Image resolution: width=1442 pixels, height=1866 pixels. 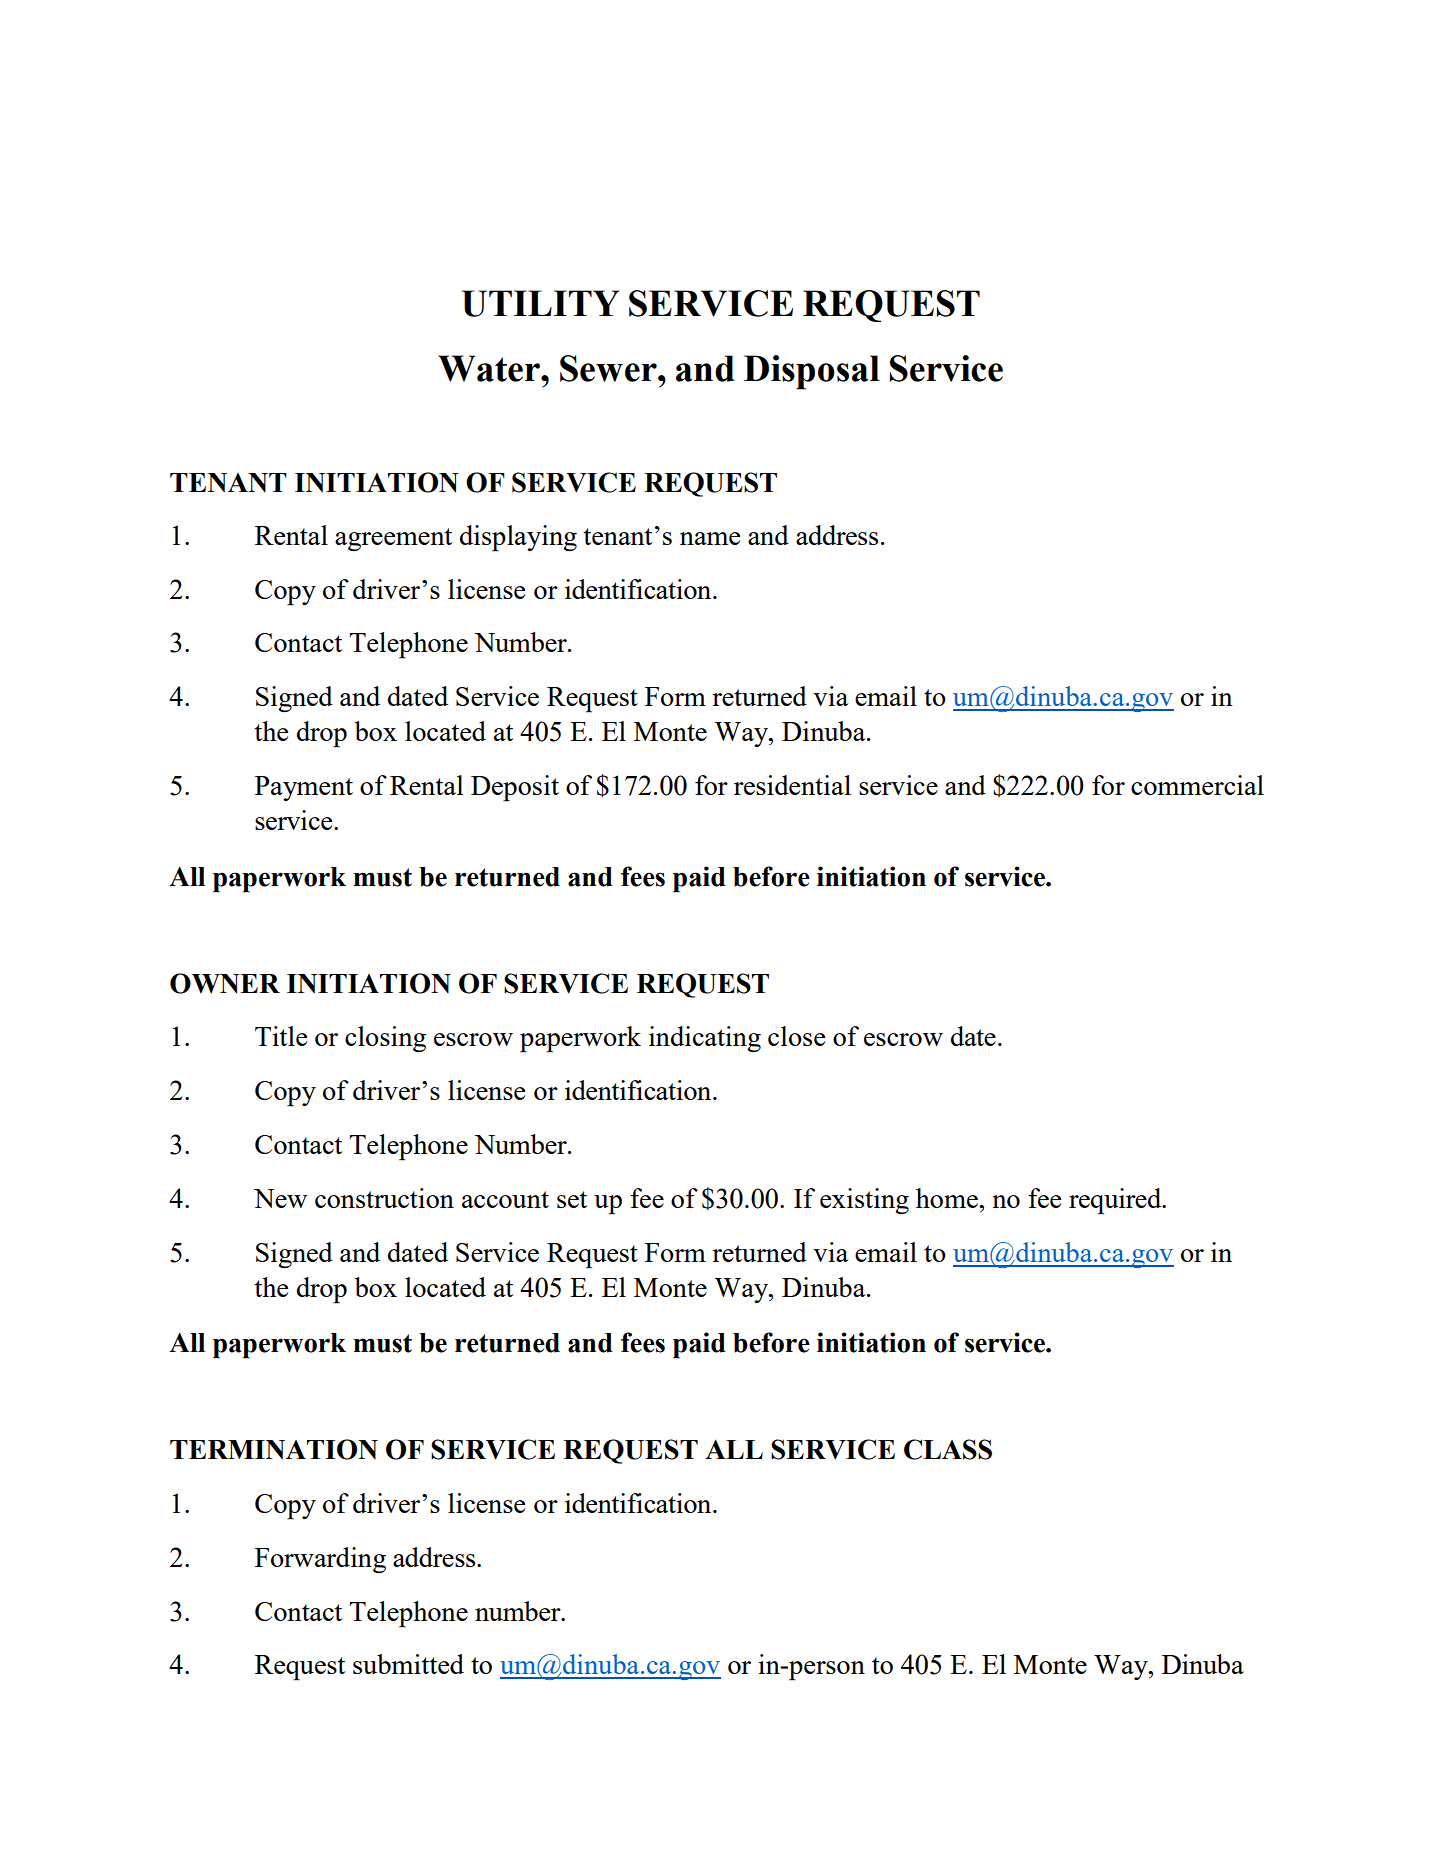 I want to click on name, so click(x=710, y=538).
